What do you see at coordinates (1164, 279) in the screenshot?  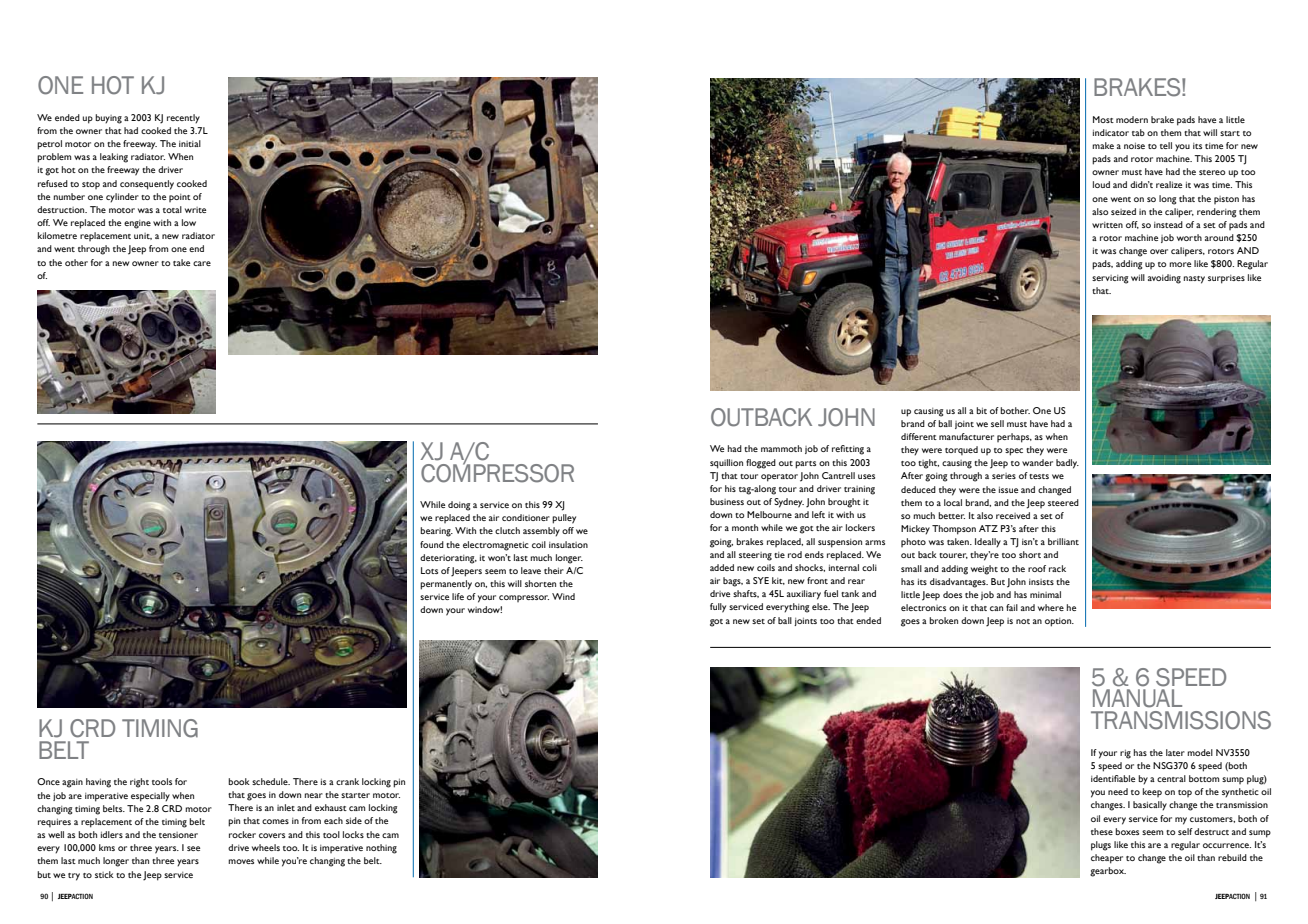 I see `avoiding` at bounding box center [1164, 279].
